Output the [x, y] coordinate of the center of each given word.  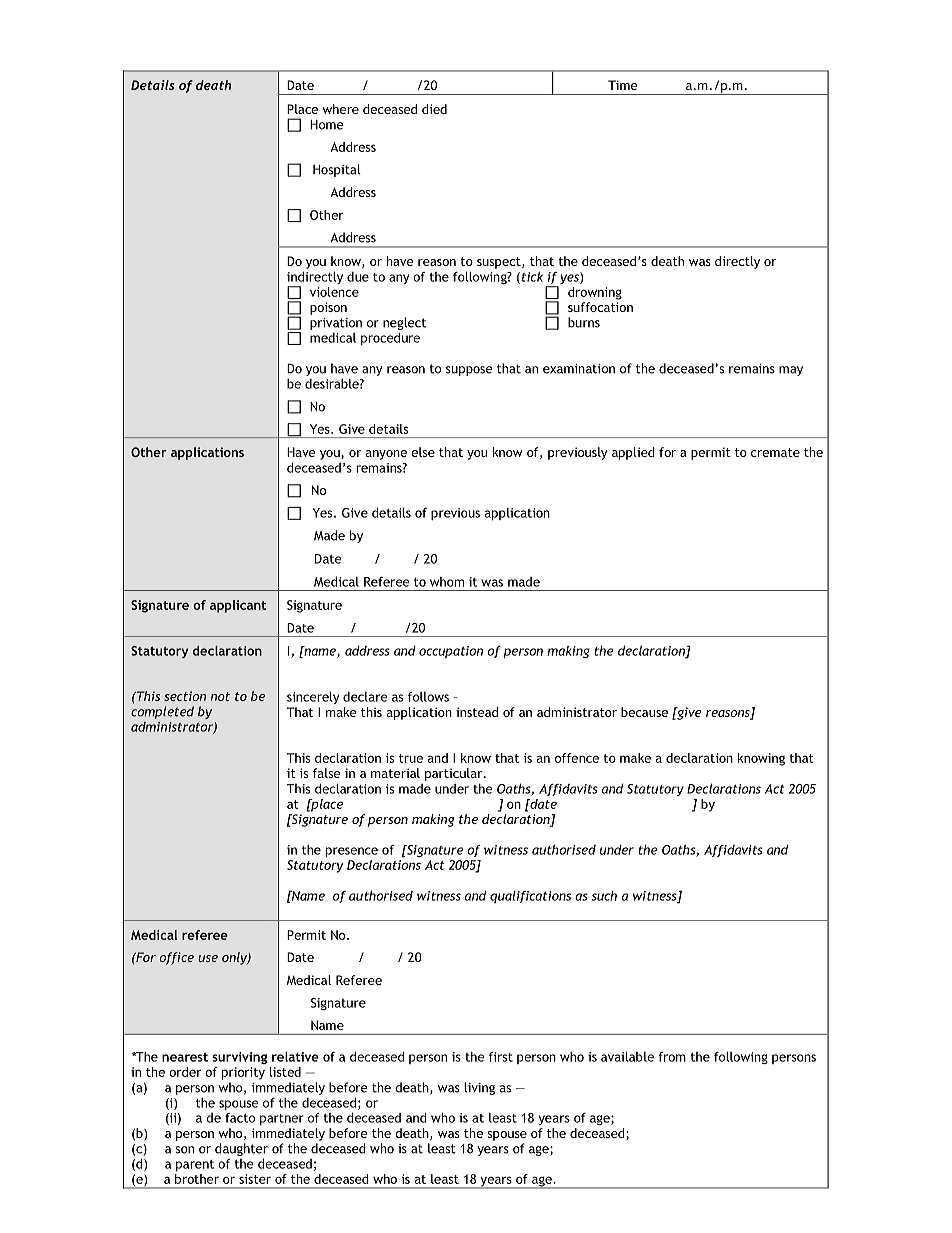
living [479, 1088]
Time [622, 85]
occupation [451, 652]
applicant [238, 606]
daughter [241, 1149]
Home [327, 125]
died [434, 109]
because [644, 712]
